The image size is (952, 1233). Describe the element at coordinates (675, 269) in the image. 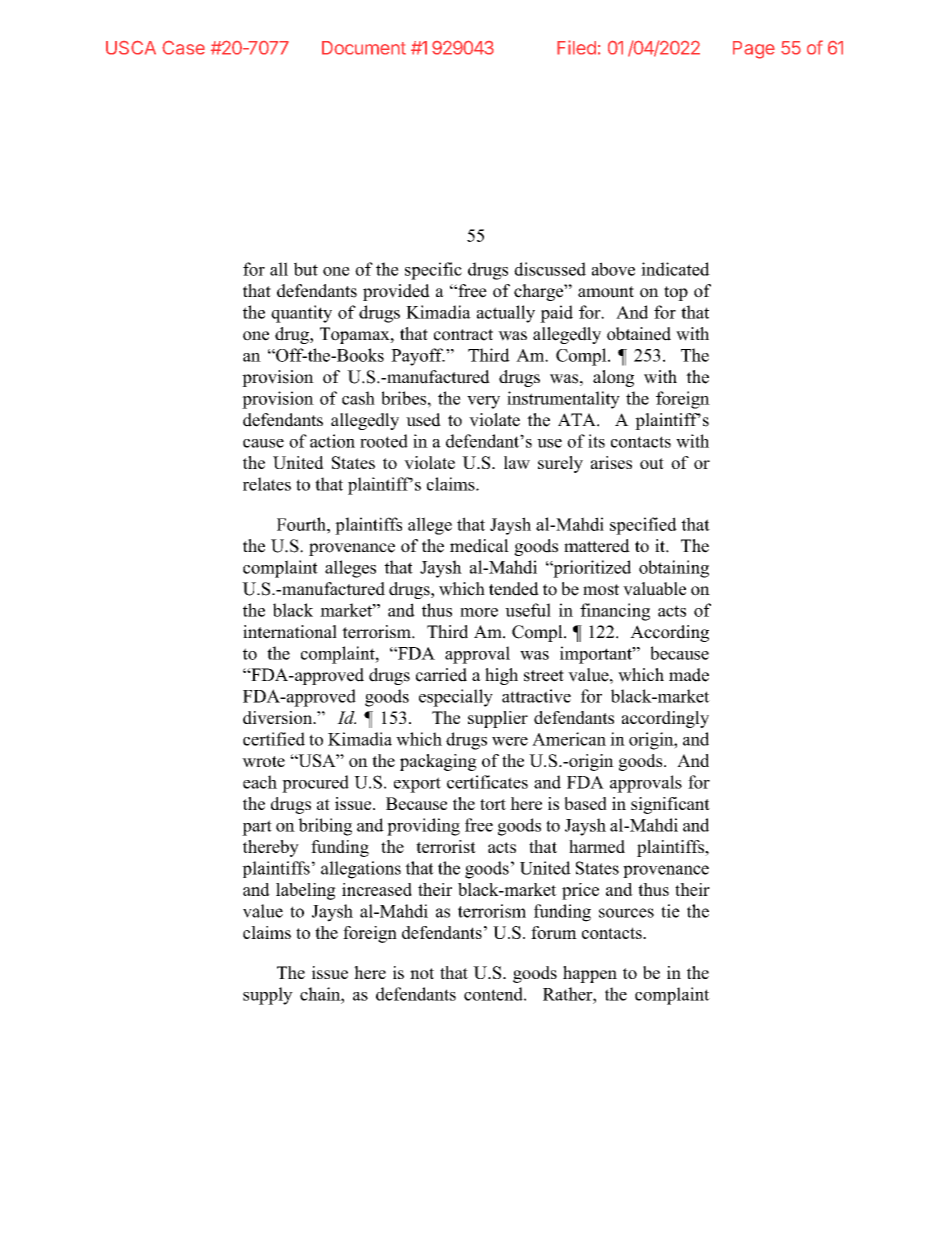

I see `indicated` at that location.
